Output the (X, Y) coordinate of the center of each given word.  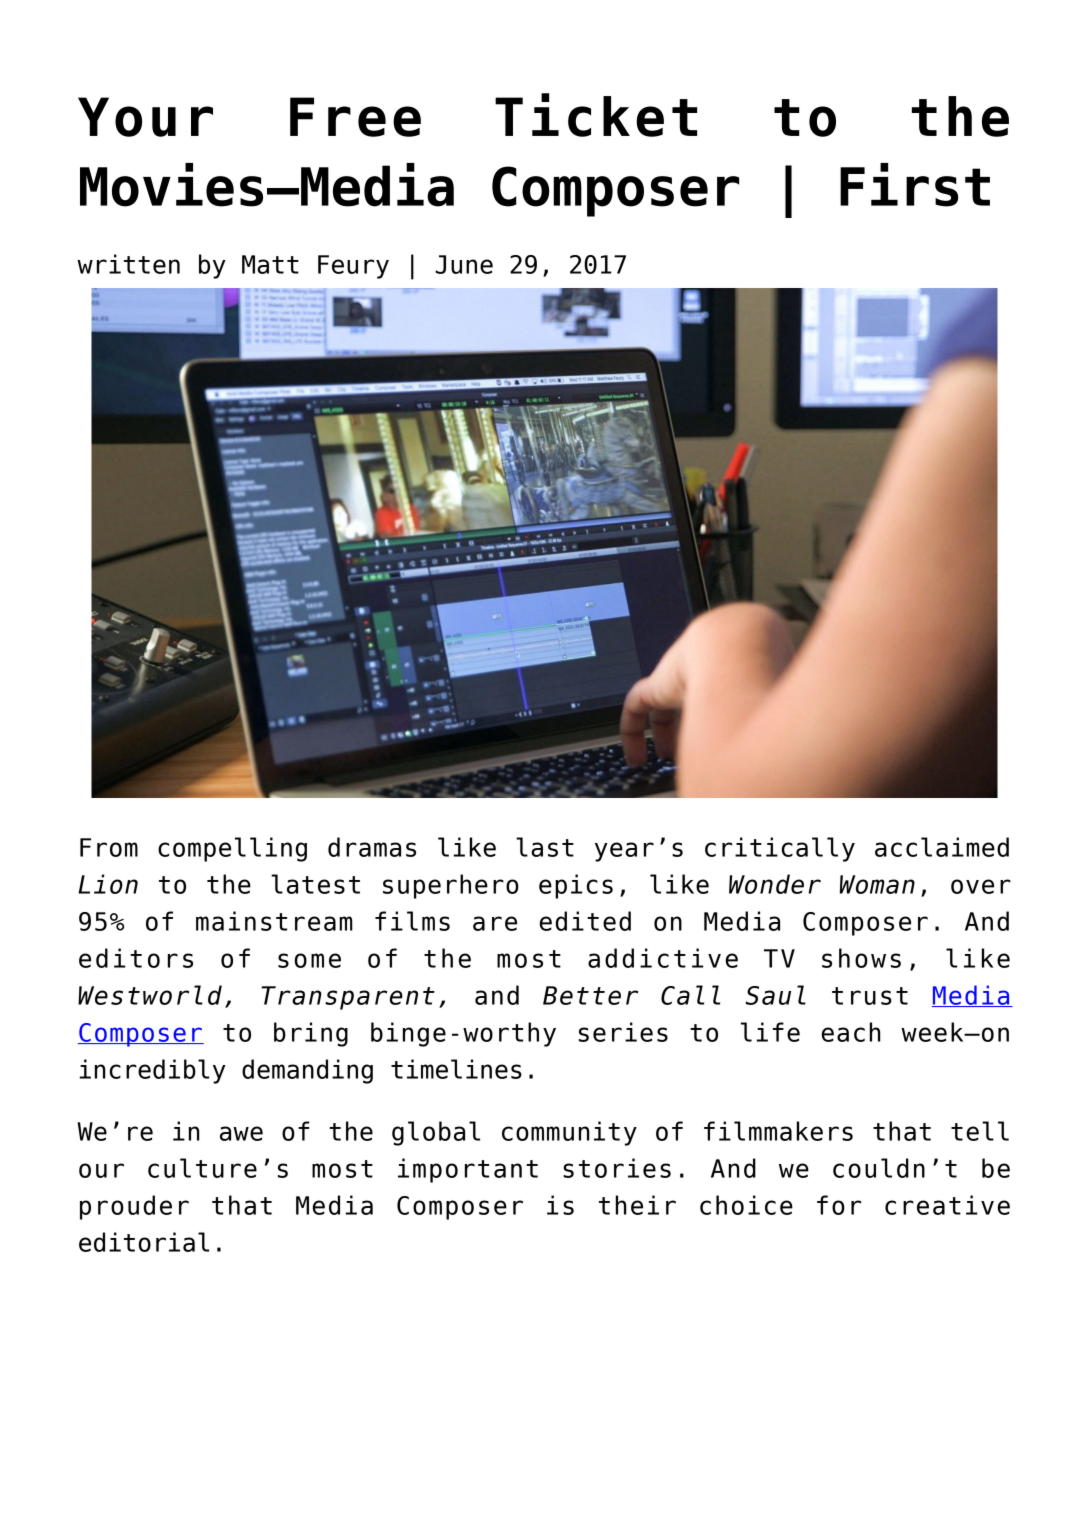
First (915, 185)
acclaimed (942, 847)
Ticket (596, 115)
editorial (144, 1242)
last (545, 847)
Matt (270, 264)
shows (861, 958)
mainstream (274, 921)
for (839, 1205)
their (637, 1205)
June (464, 264)
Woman (877, 884)
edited (585, 921)
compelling (232, 849)
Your (145, 117)
